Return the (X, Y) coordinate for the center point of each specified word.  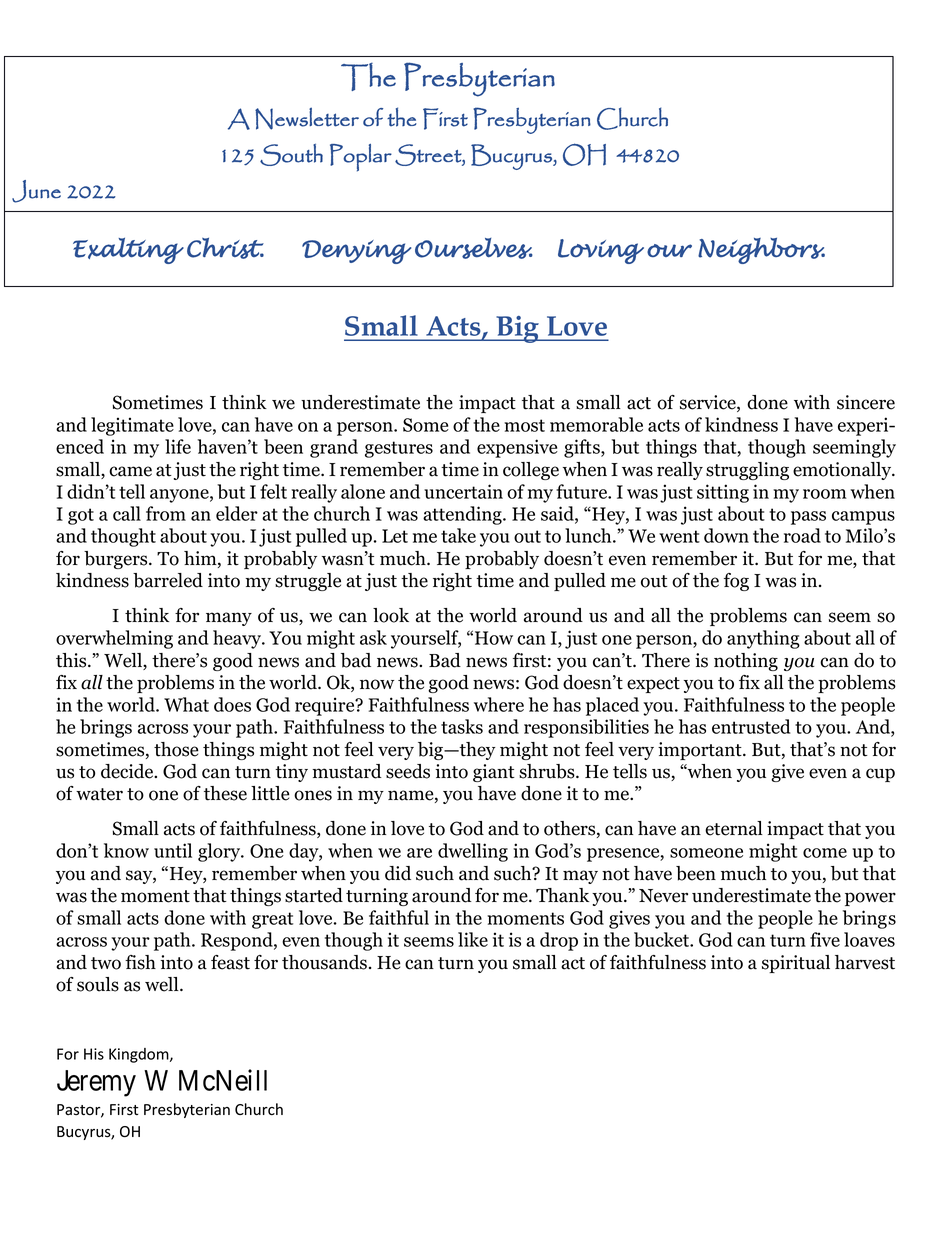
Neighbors (761, 251)
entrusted (751, 726)
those (176, 749)
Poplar (361, 158)
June (36, 191)
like (473, 939)
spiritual (796, 964)
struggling (747, 471)
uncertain (463, 491)
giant (494, 773)
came (130, 471)
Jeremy (96, 1083)
